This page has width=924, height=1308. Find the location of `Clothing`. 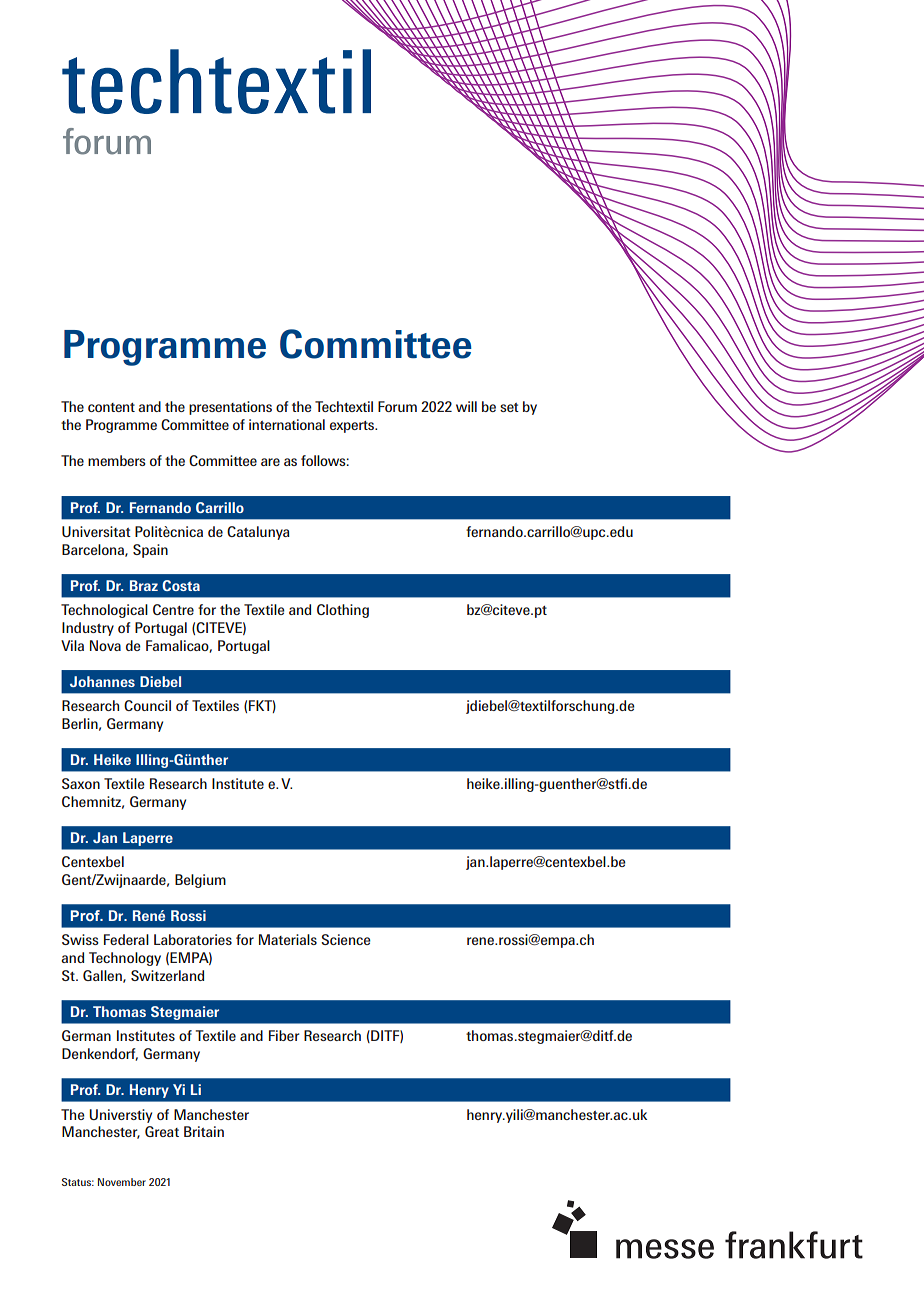

Clothing is located at coordinates (343, 611).
